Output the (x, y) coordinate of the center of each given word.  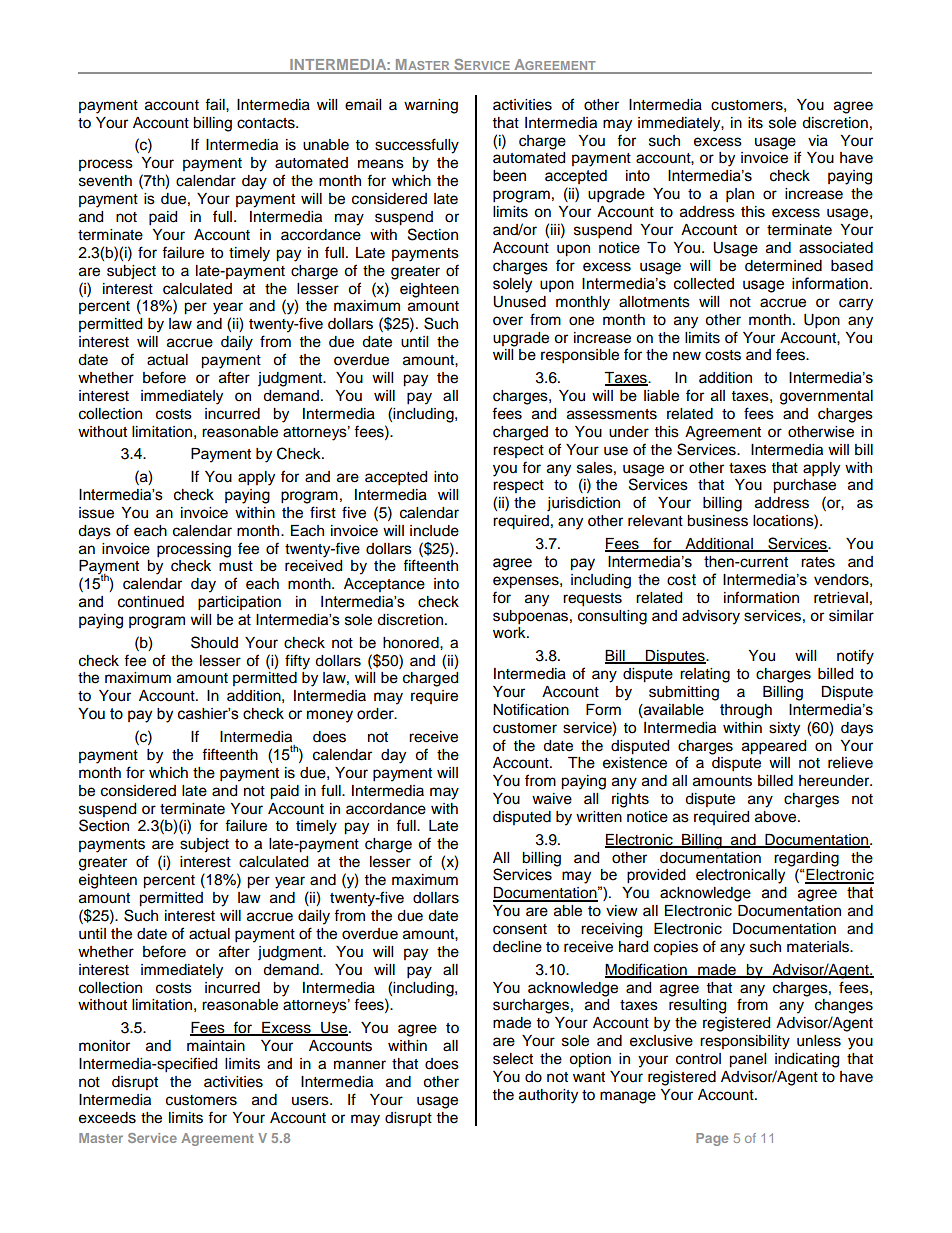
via (818, 141)
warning (431, 106)
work (510, 633)
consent (520, 929)
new (687, 356)
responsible (580, 356)
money (330, 716)
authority (548, 1096)
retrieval (841, 598)
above (777, 817)
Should (214, 642)
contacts (267, 123)
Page (712, 1139)
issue (96, 513)
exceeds (107, 1118)
